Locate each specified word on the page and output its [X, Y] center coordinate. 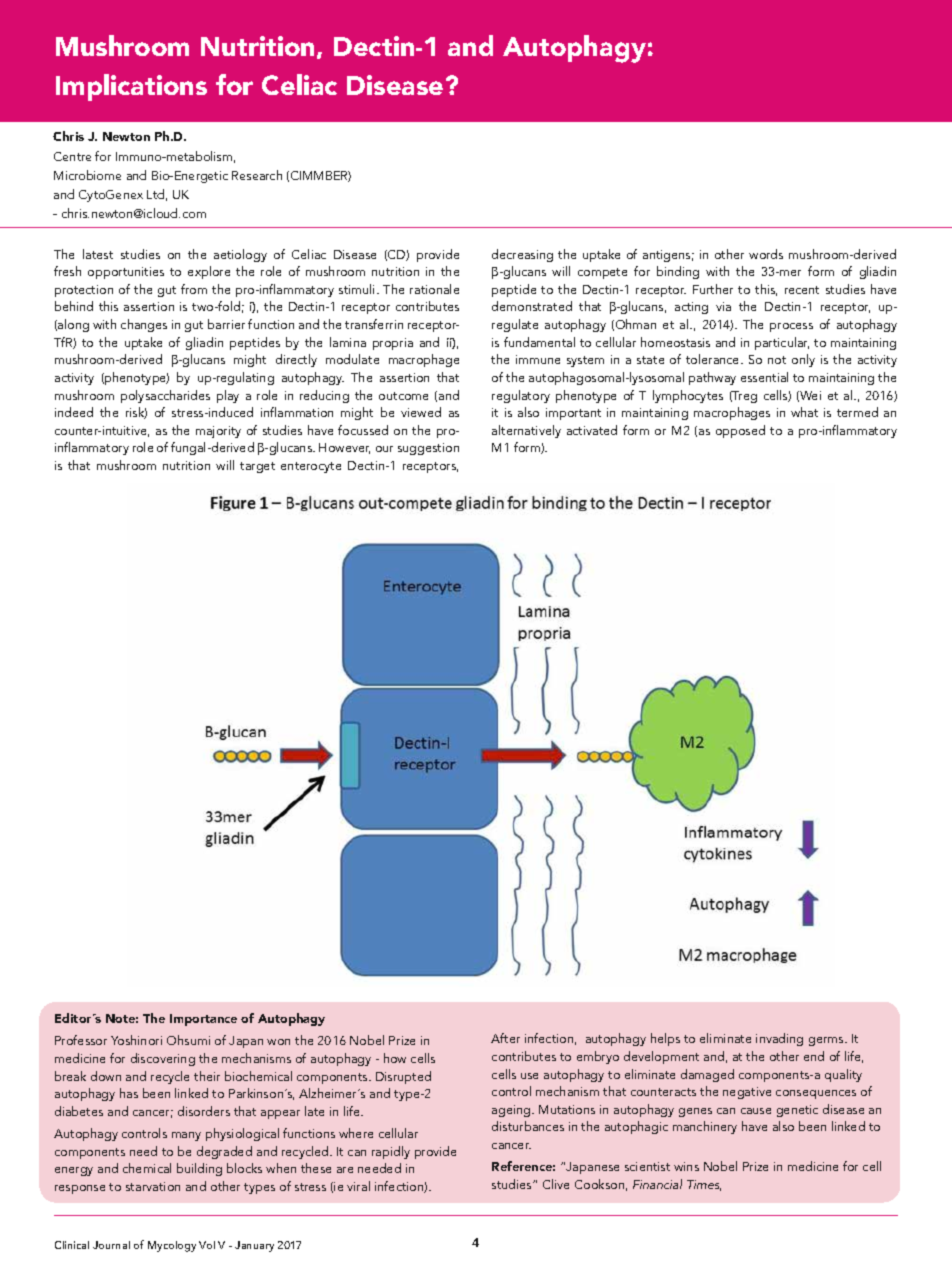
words [766, 254]
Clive [556, 1184]
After [505, 1038]
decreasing [522, 255]
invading [779, 1039]
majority [218, 432]
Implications [131, 87]
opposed [740, 431]
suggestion [428, 449]
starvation [153, 1186]
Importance [203, 1020]
